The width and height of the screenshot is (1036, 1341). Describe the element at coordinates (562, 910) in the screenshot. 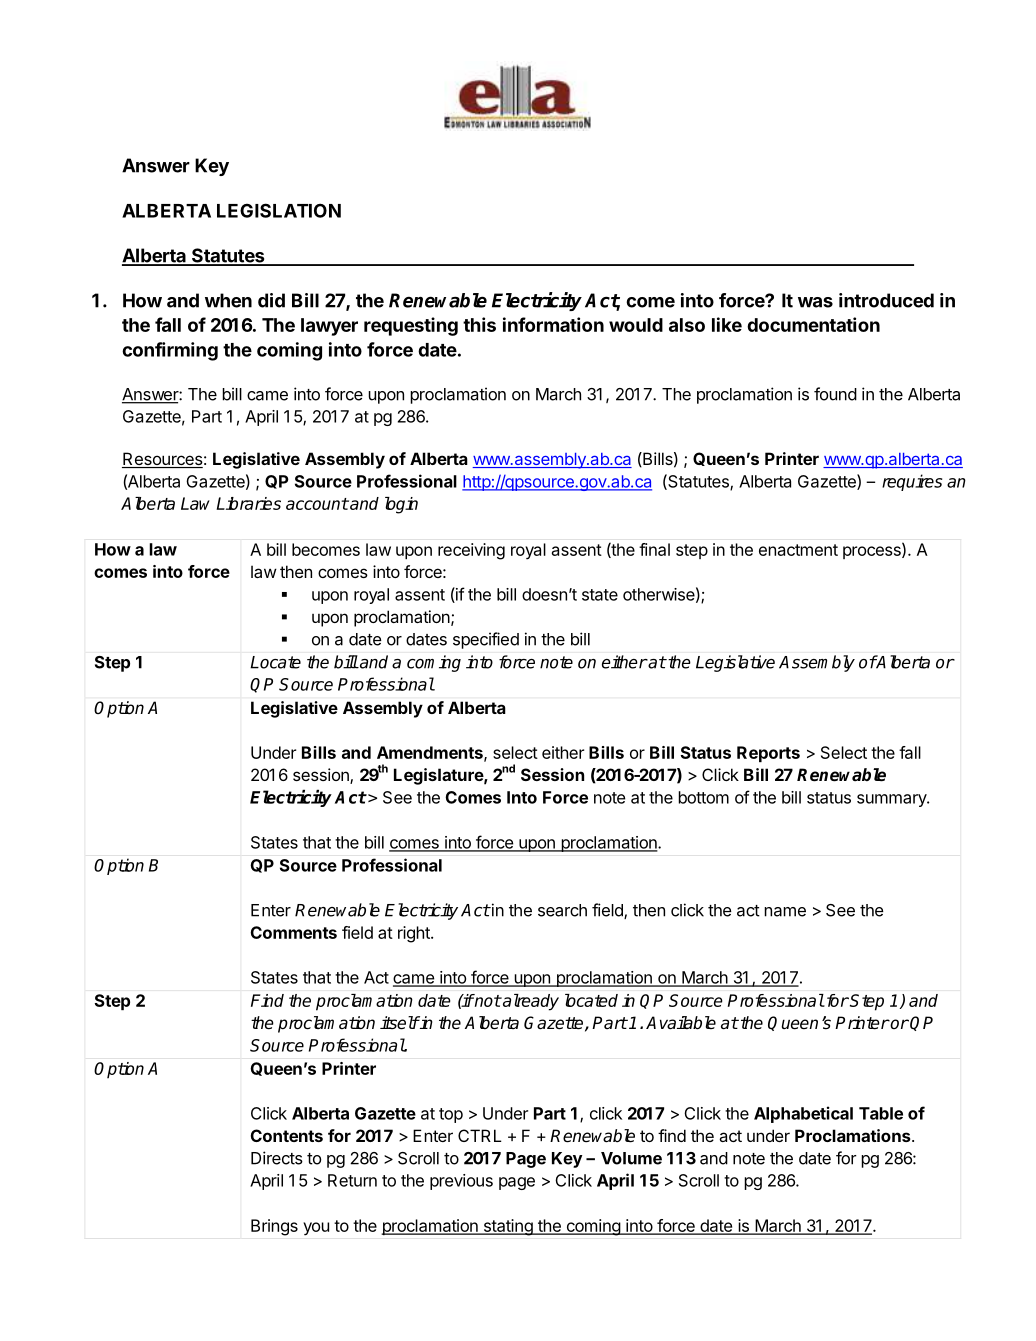

I see `search` at that location.
